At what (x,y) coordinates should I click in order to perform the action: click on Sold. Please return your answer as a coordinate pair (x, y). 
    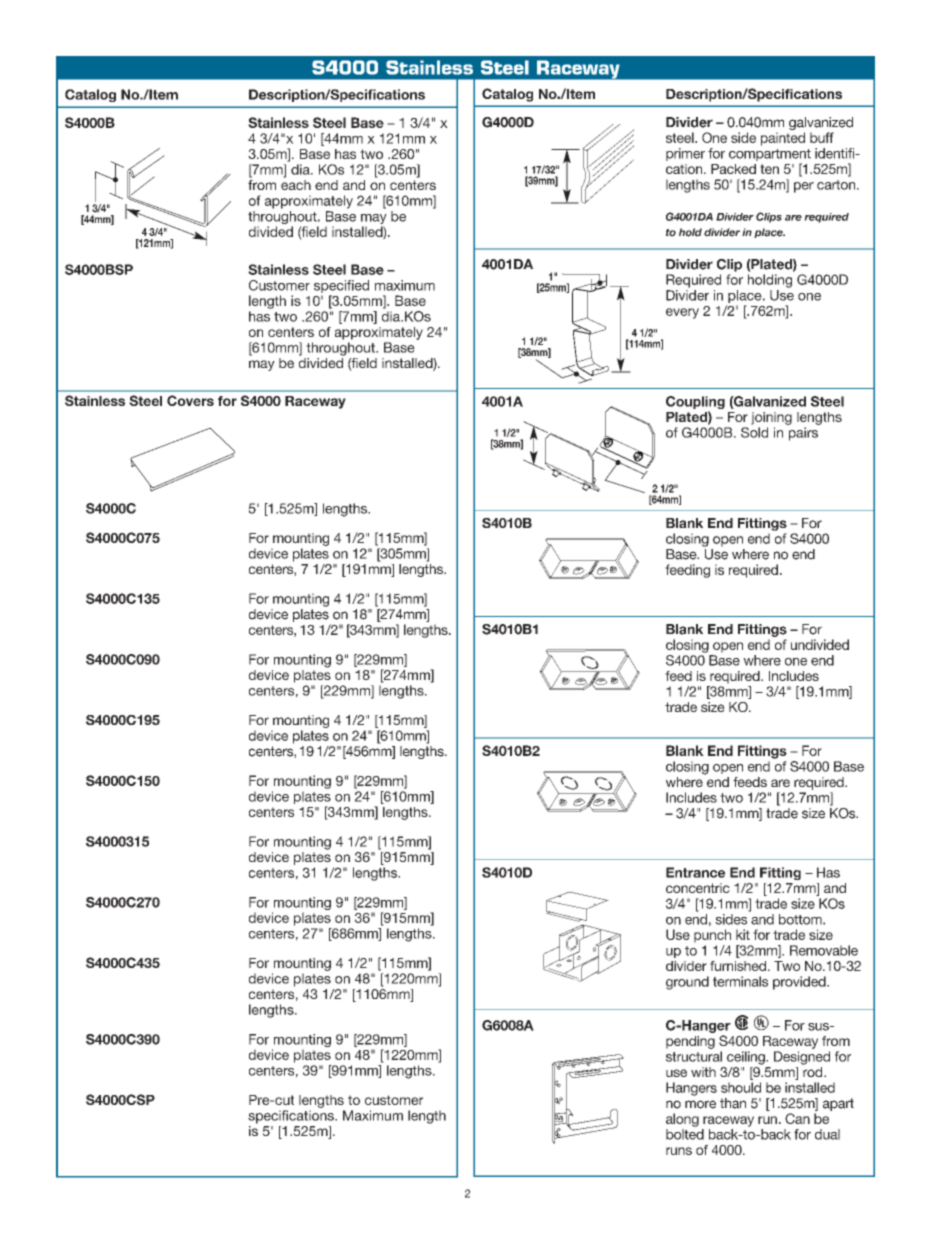
    Looking at the image, I should click on (754, 432).
